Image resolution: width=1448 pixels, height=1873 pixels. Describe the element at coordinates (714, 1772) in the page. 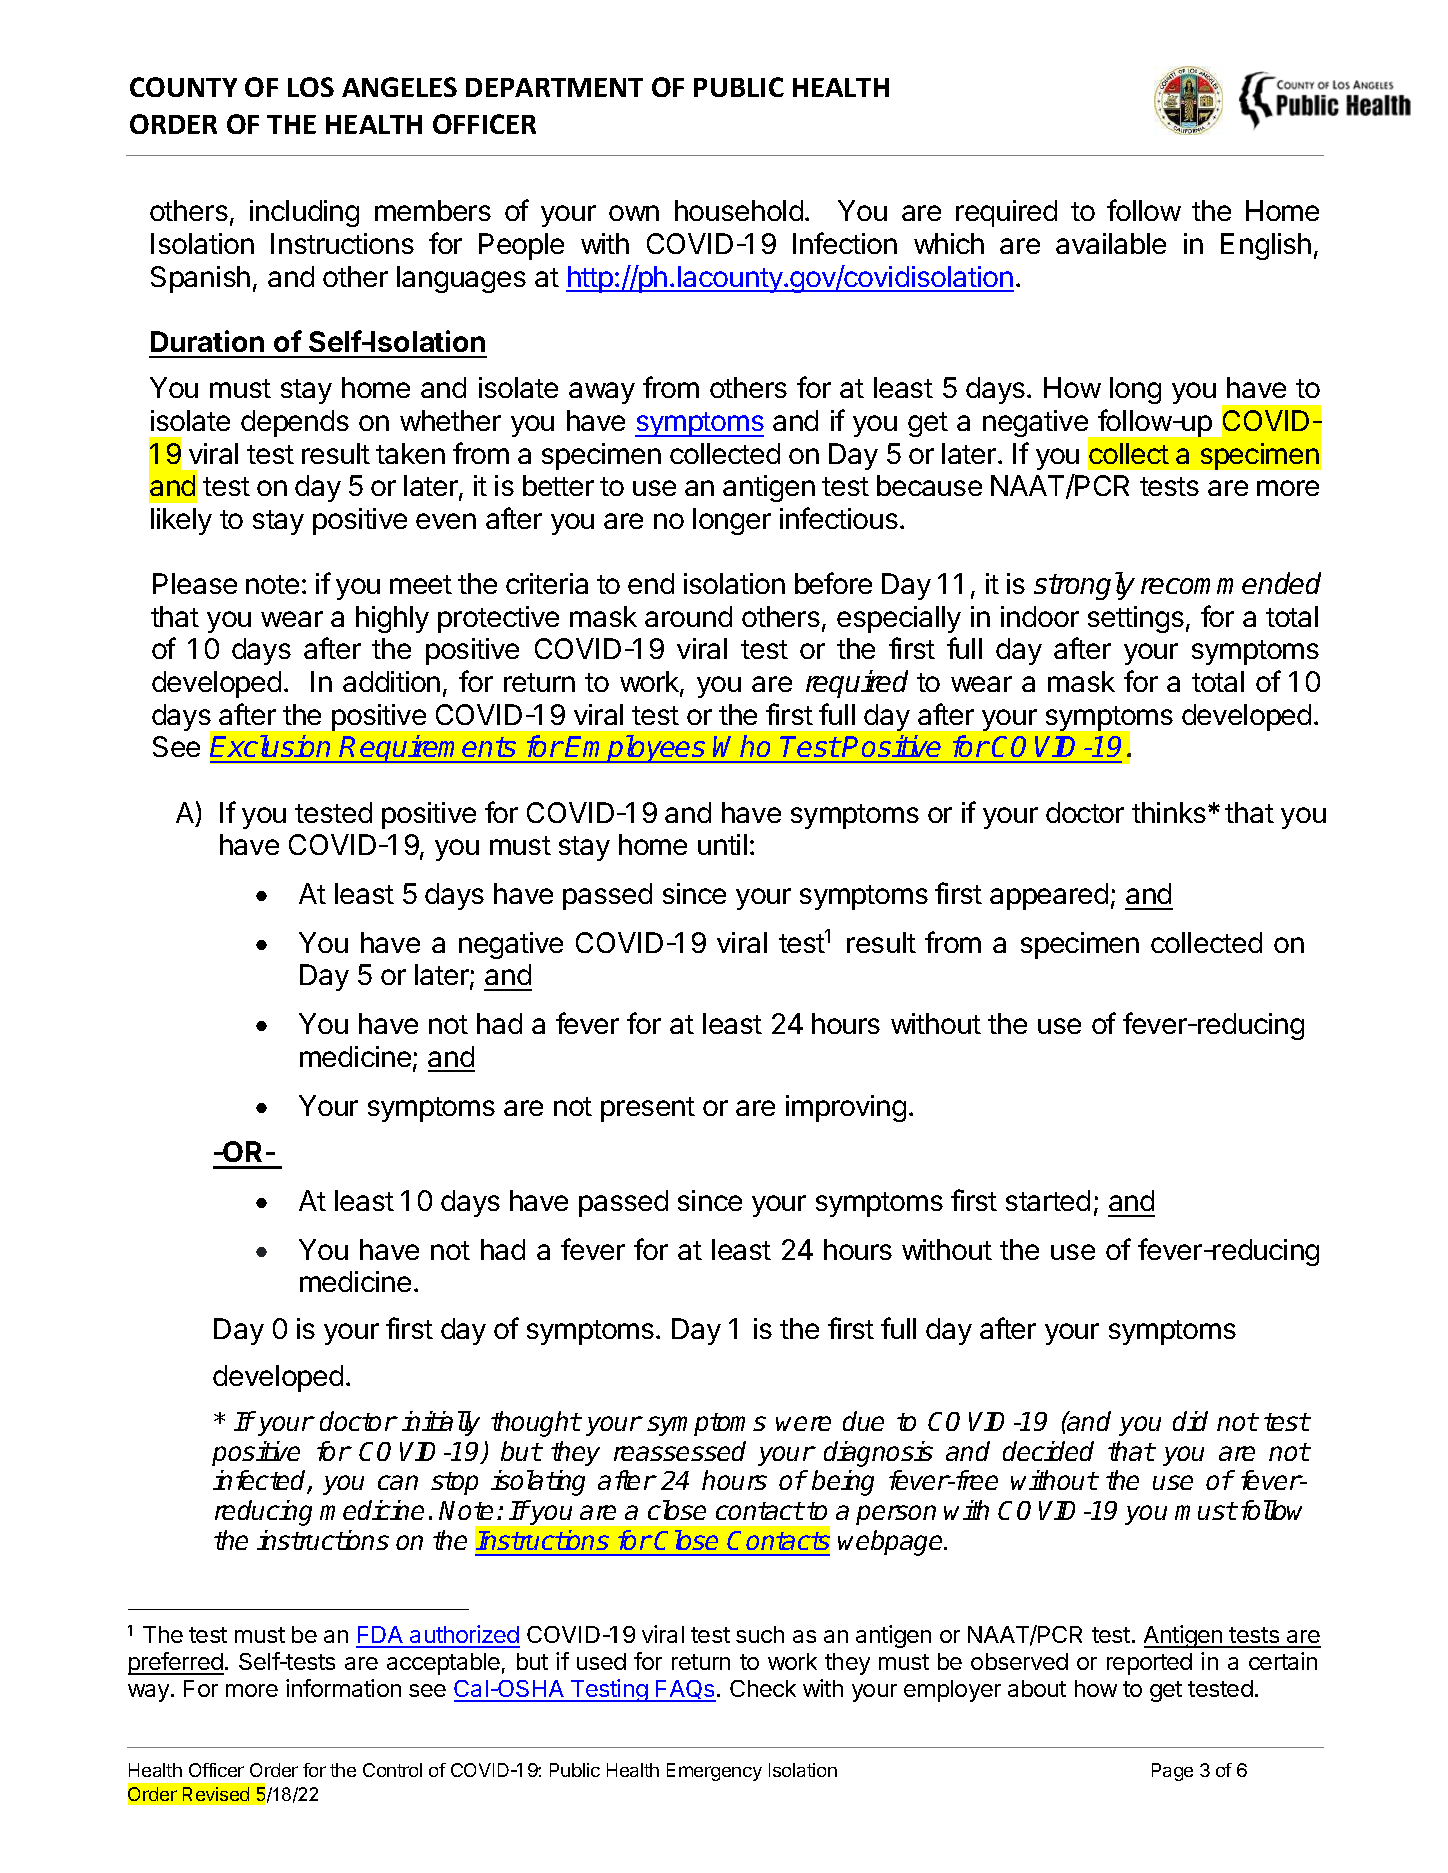

I see `Emergency` at that location.
